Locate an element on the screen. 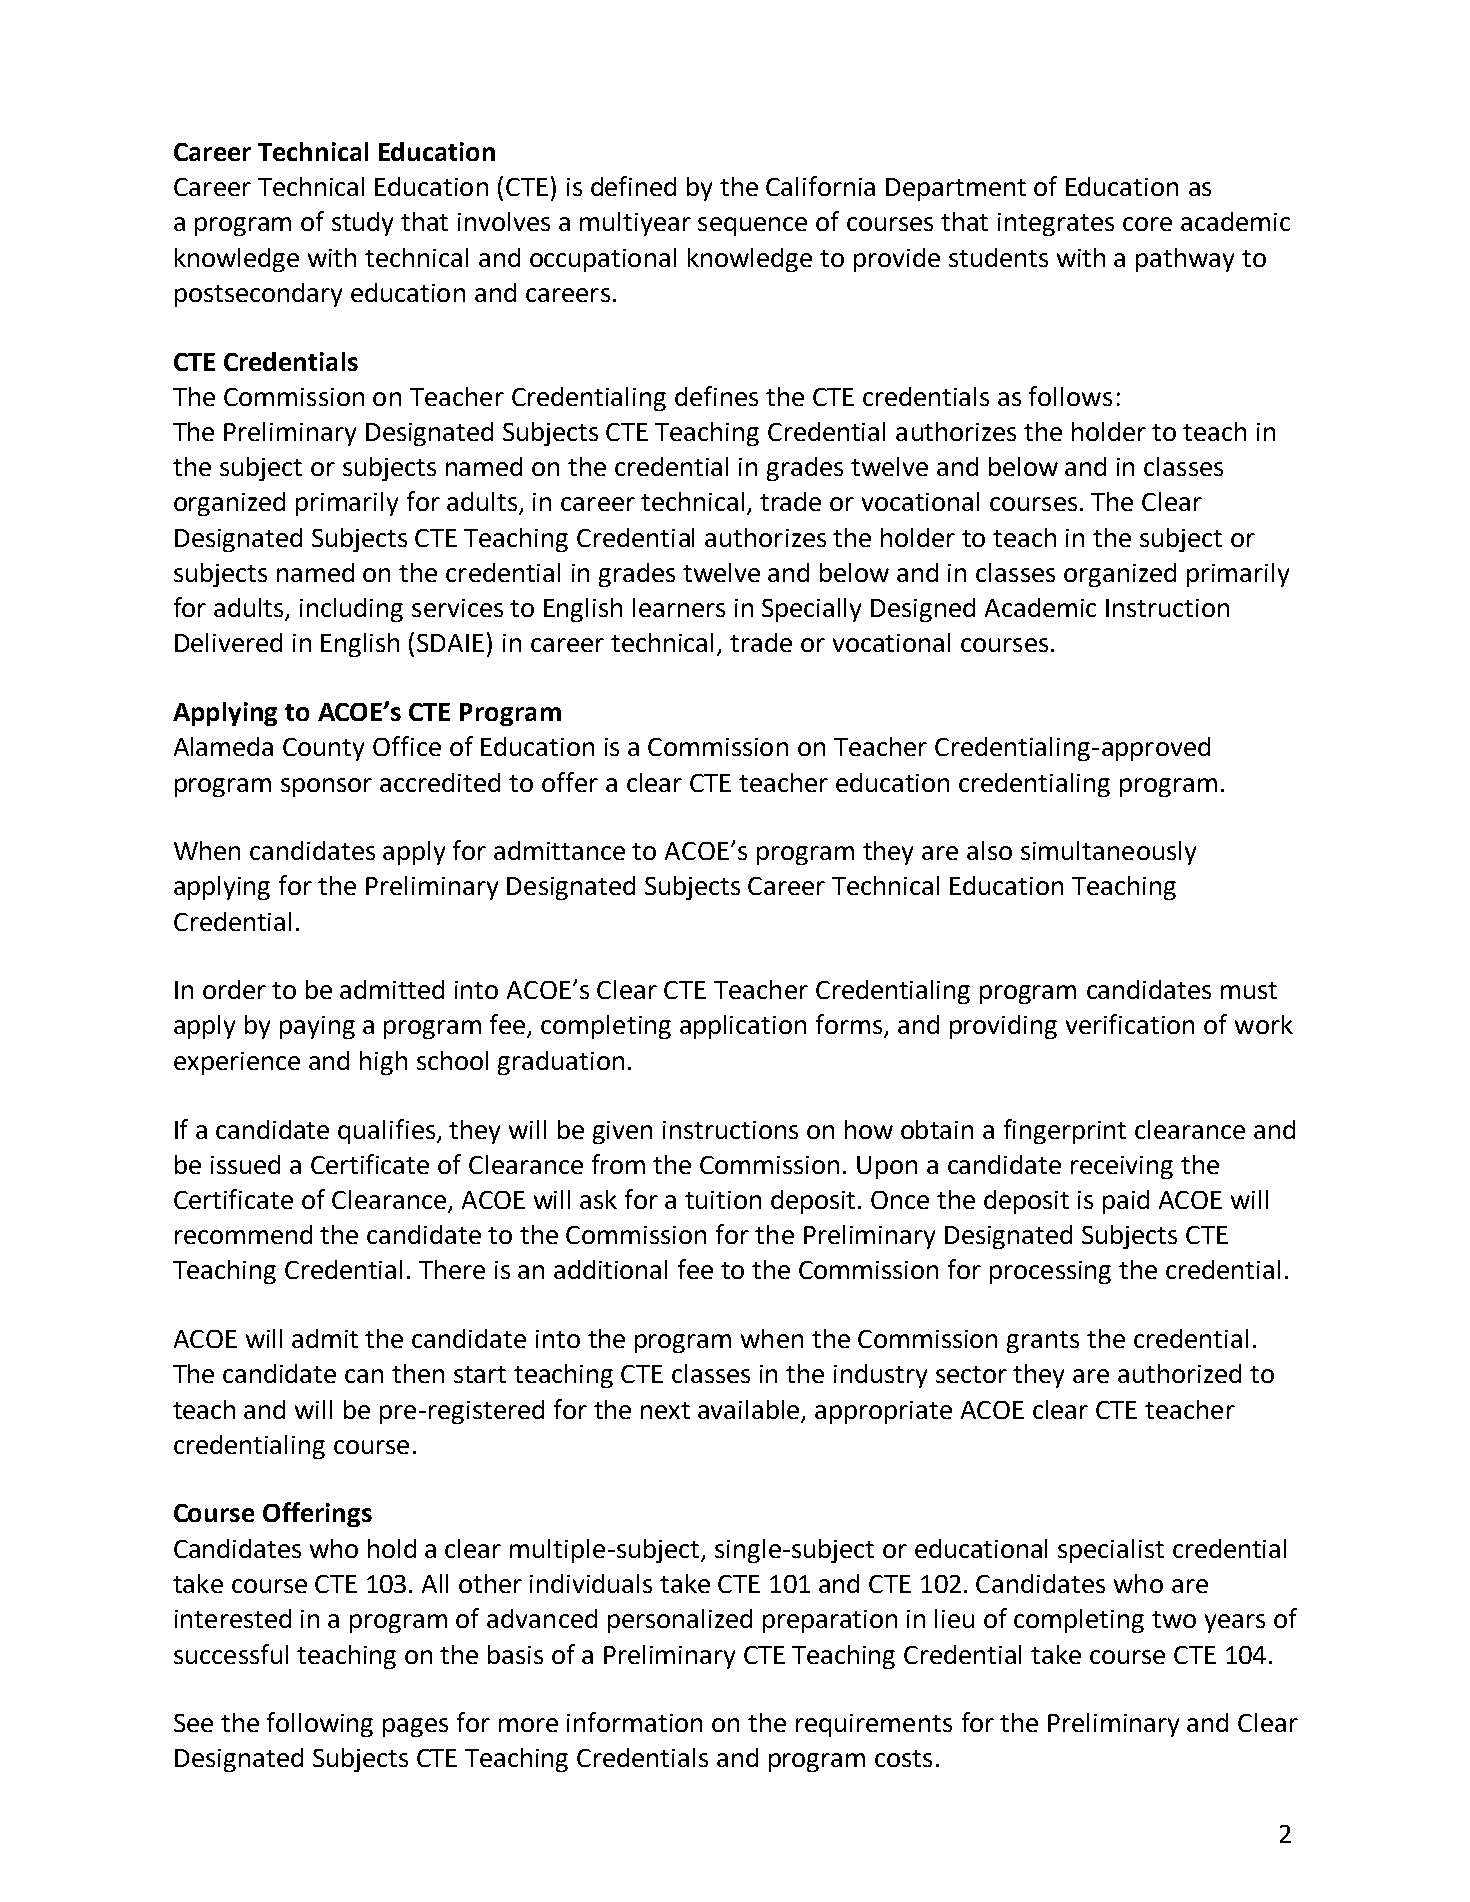  study is located at coordinates (362, 224).
